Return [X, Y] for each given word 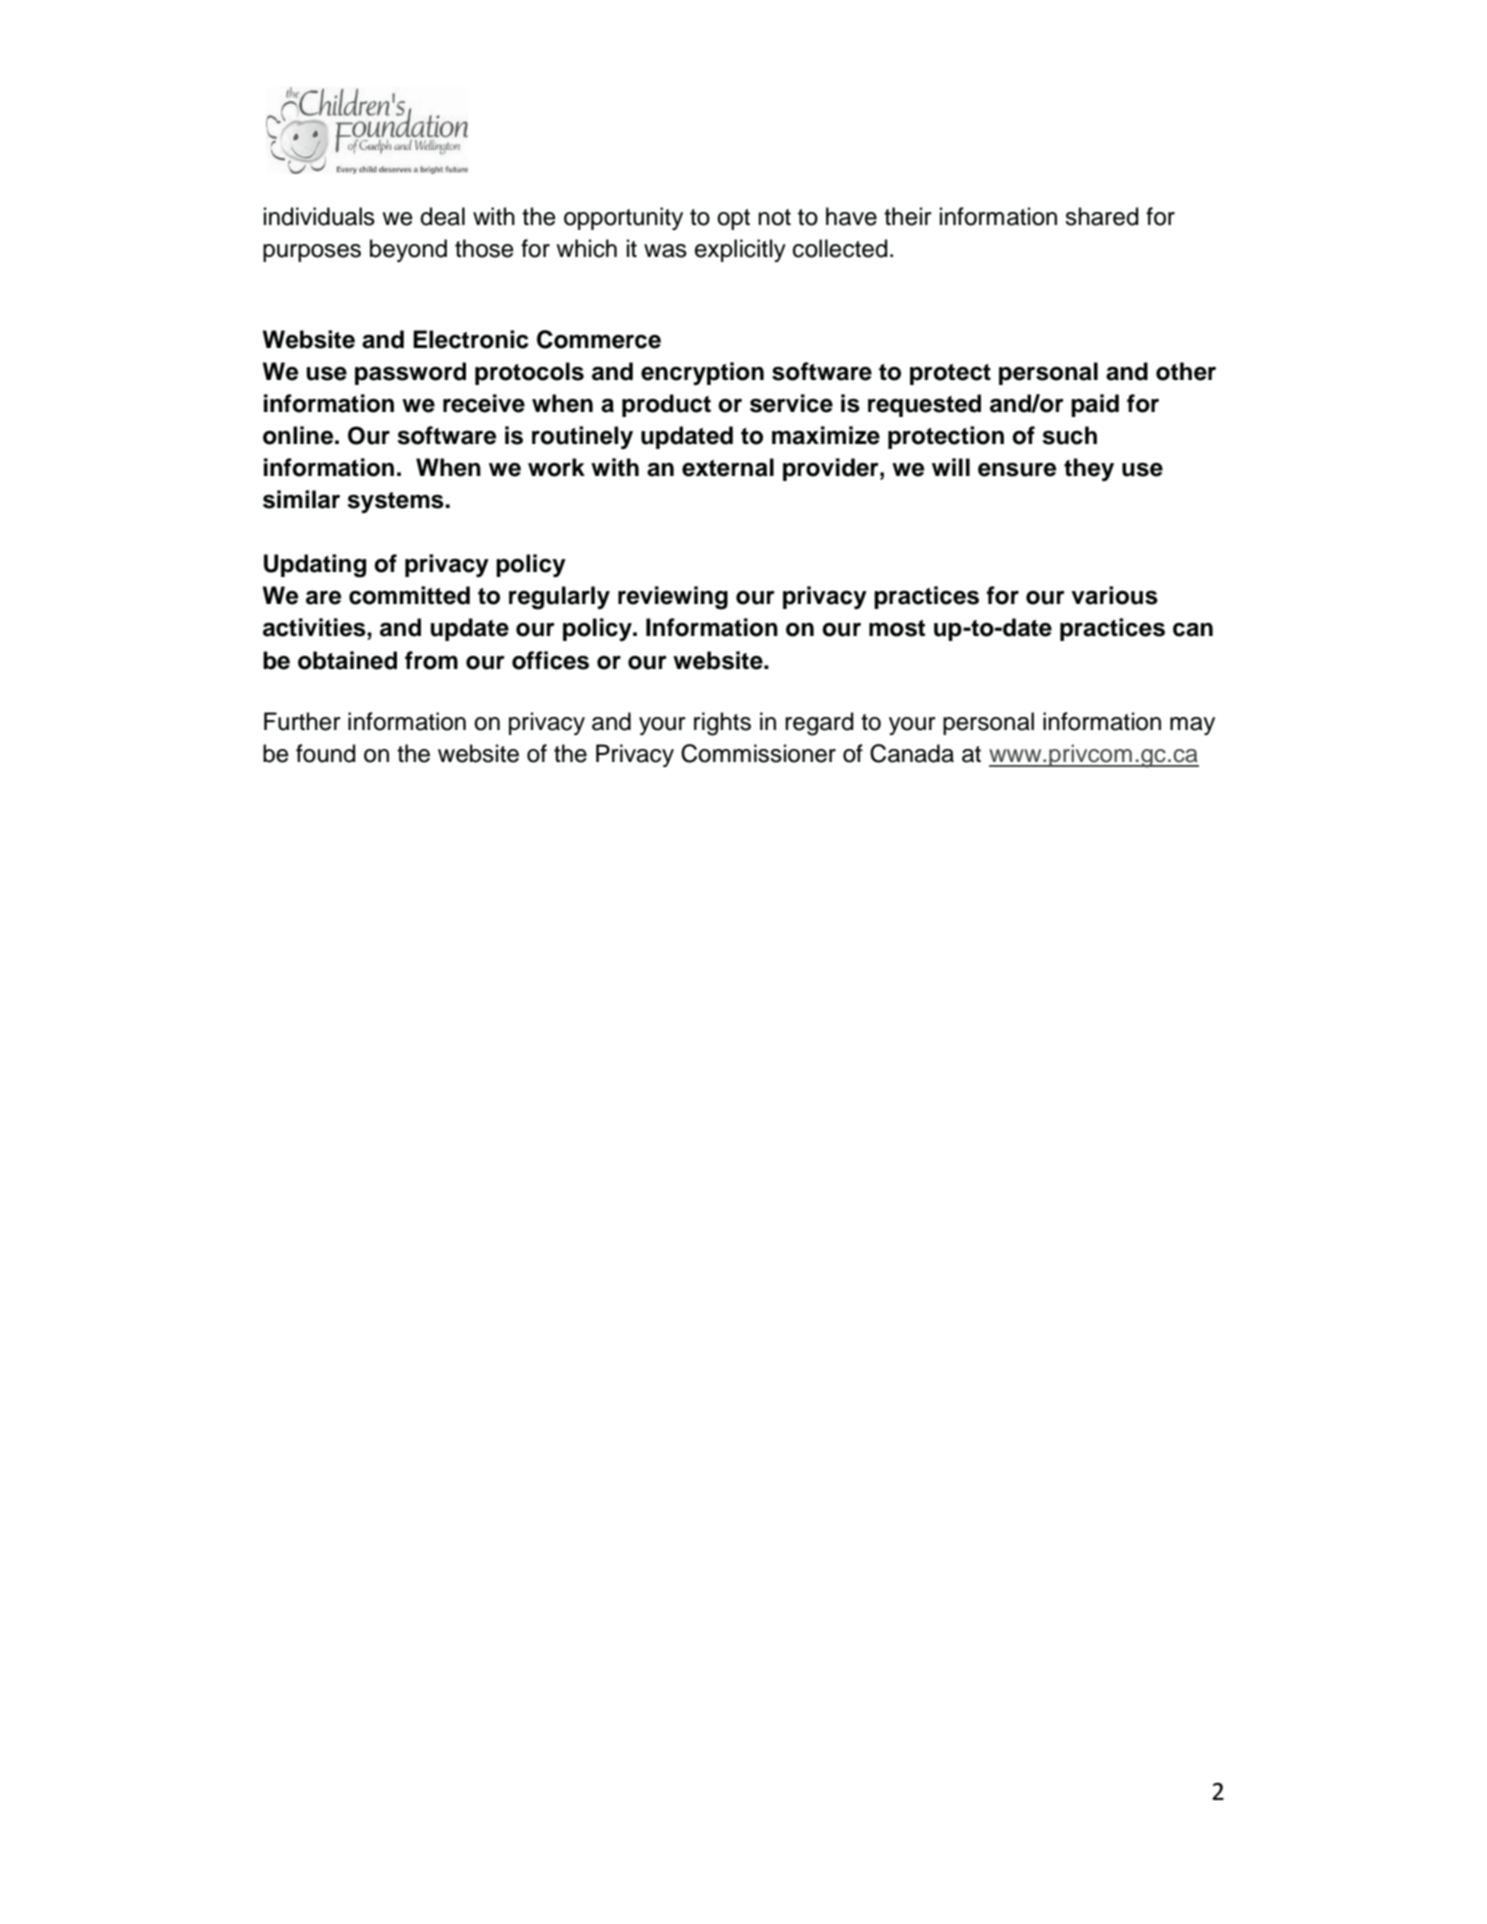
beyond [408, 250]
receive [484, 403]
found [326, 753]
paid [1095, 405]
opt [733, 219]
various [1114, 595]
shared [1102, 216]
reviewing [673, 598]
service [791, 403]
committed [409, 595]
